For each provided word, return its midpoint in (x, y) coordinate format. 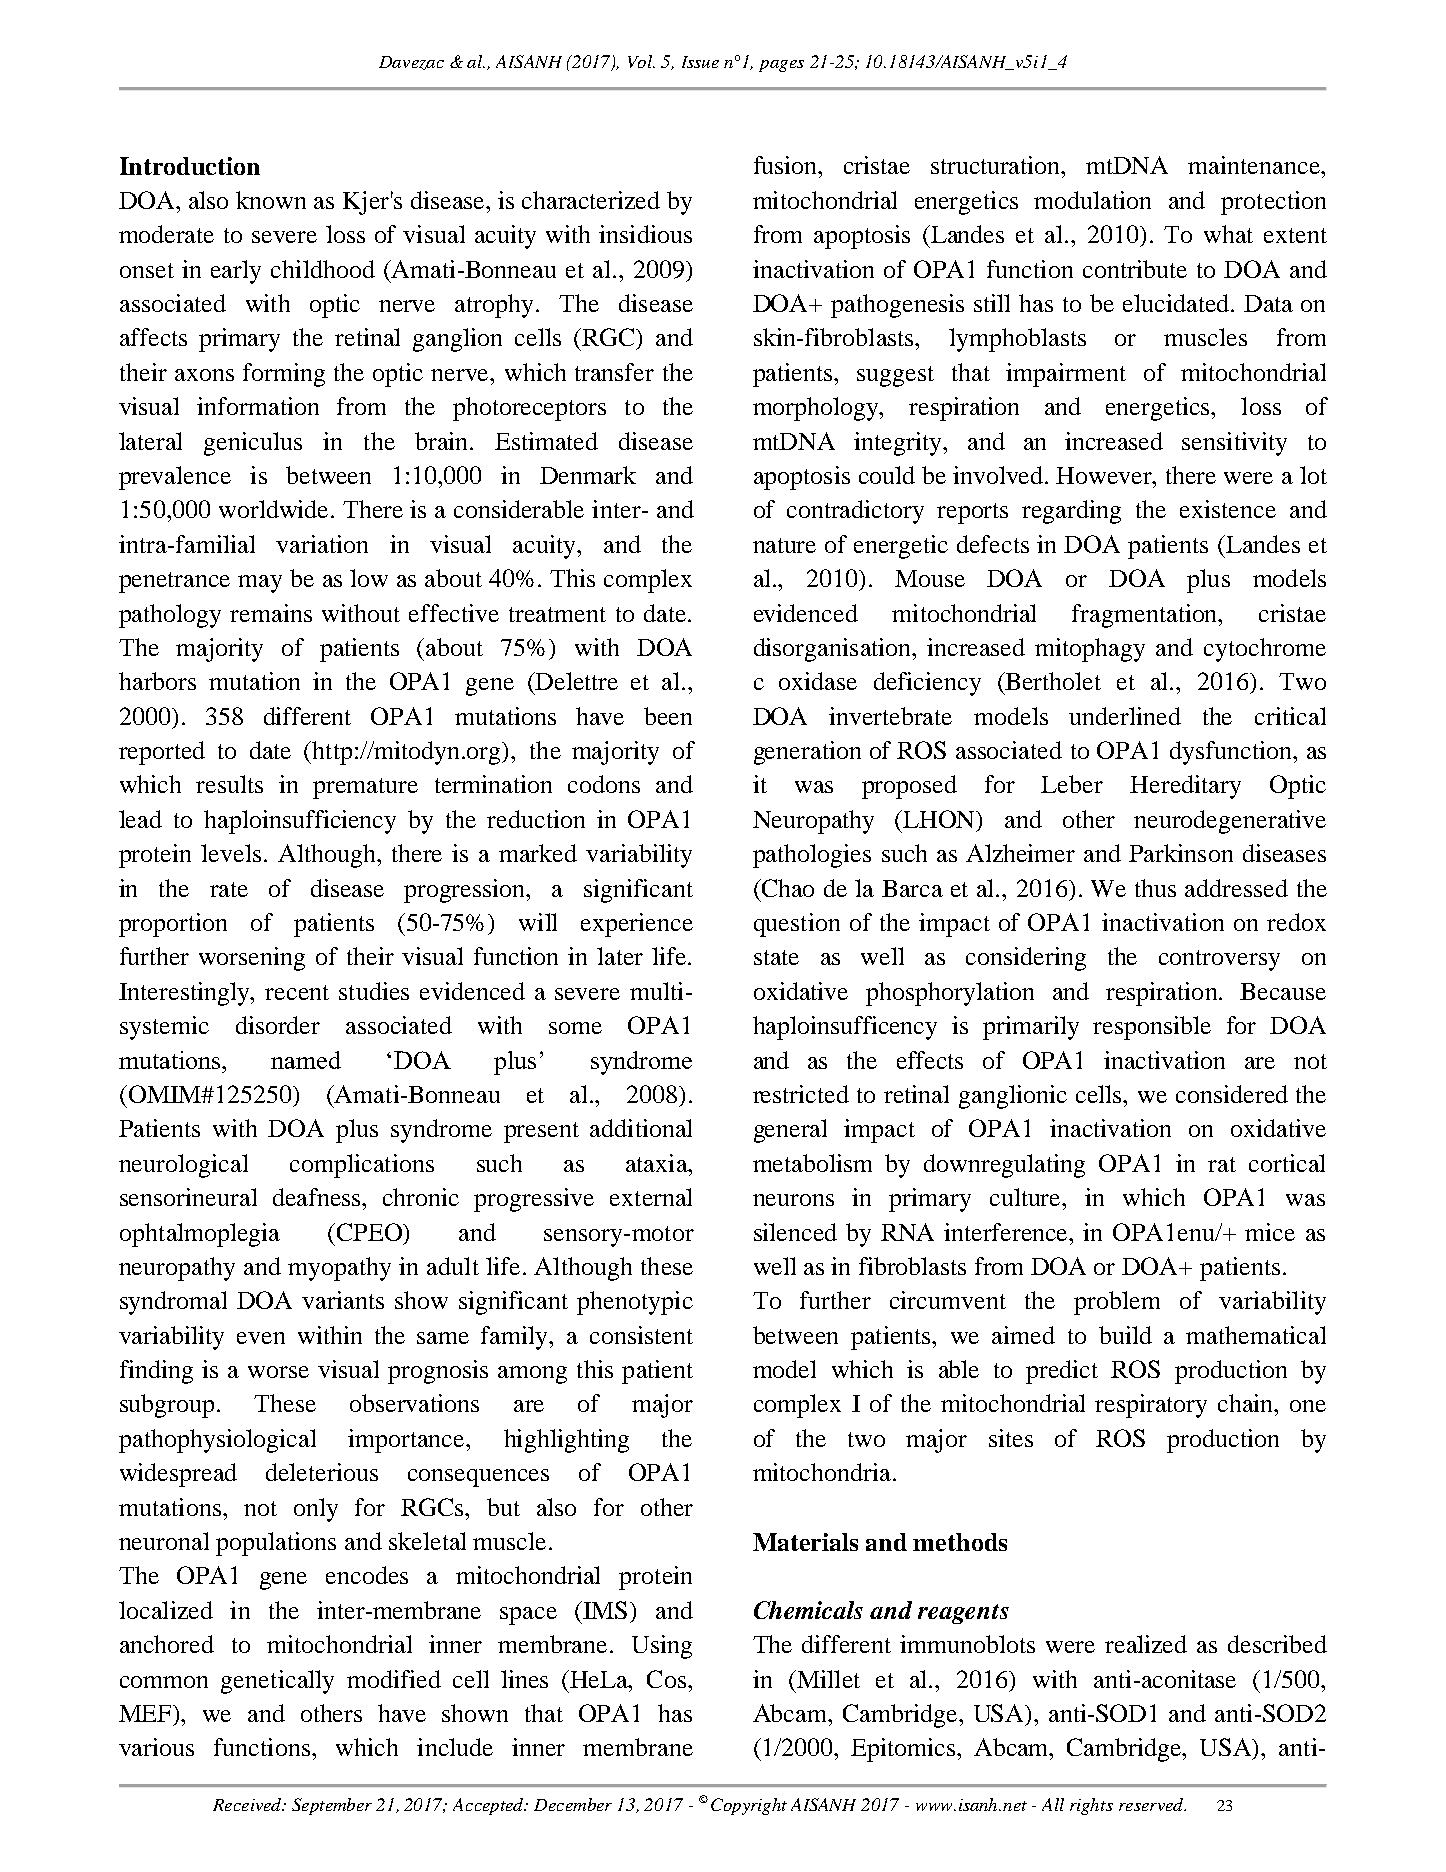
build (1125, 1335)
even (261, 1338)
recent (297, 992)
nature (784, 545)
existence (1228, 509)
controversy (1219, 960)
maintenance (1255, 165)
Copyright (749, 1806)
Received (248, 1804)
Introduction (190, 166)
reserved (1152, 1804)
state (776, 957)
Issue (700, 62)
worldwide (273, 509)
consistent (641, 1335)
